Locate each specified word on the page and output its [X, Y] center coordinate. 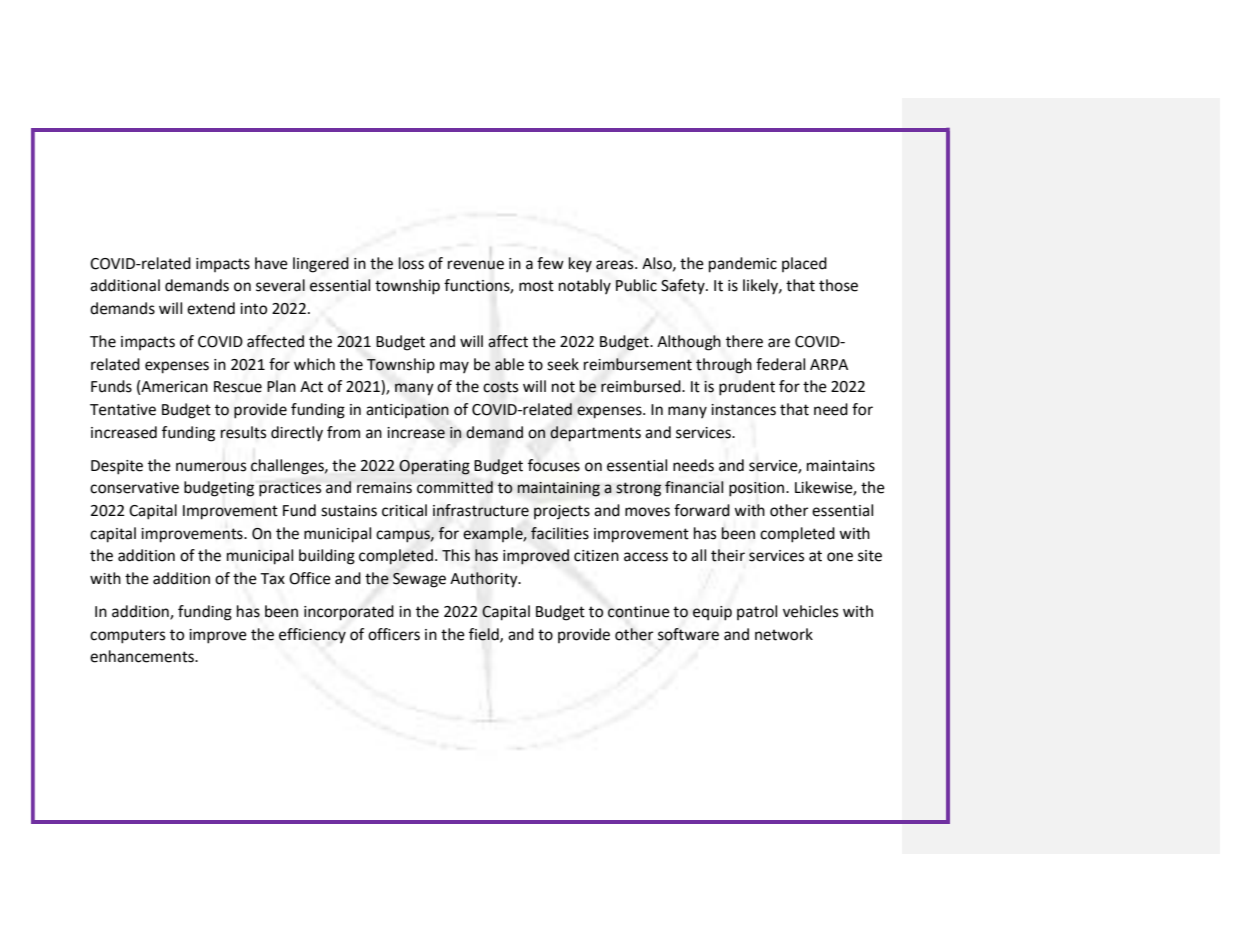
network [784, 634]
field [485, 635]
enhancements [143, 656]
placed [804, 264]
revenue [476, 265]
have [271, 263]
